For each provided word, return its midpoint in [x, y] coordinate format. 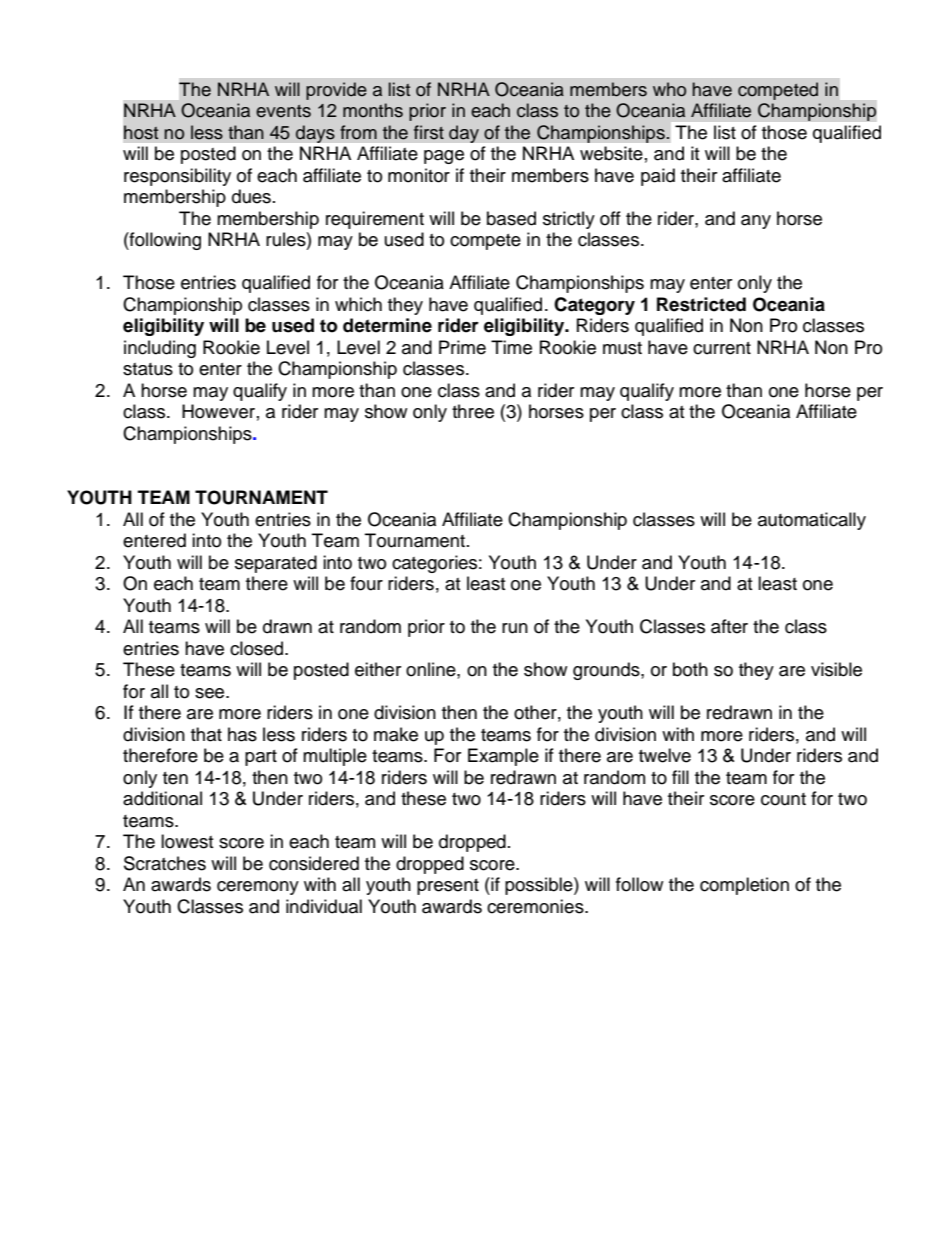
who [669, 89]
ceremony [258, 888]
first [429, 132]
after [729, 626]
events [283, 111]
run [515, 628]
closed [258, 648]
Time [511, 347]
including [160, 349]
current [722, 348]
